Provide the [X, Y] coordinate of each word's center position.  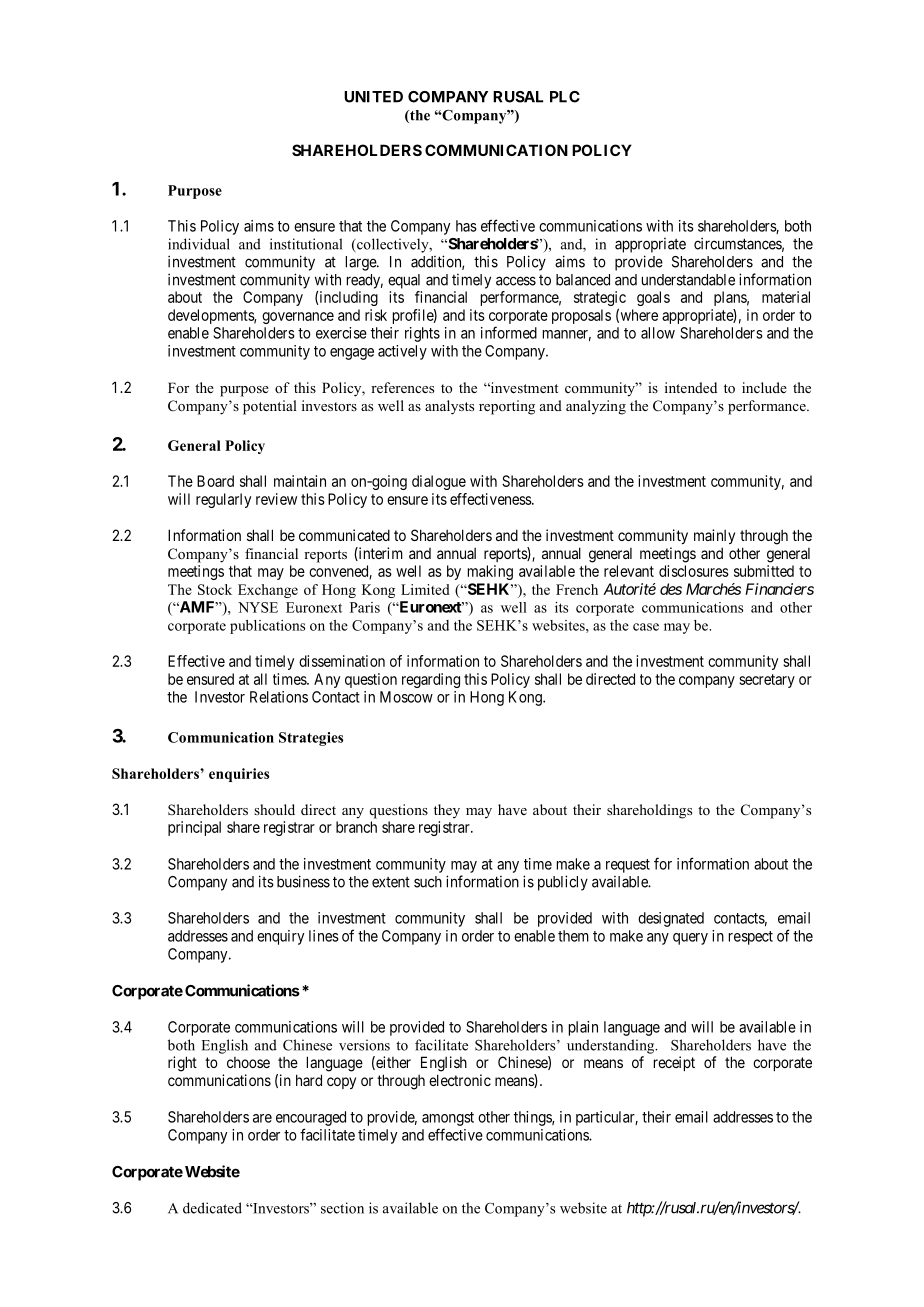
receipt [674, 1063]
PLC [565, 97]
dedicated [212, 1208]
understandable [688, 280]
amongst [448, 1119]
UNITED [373, 97]
